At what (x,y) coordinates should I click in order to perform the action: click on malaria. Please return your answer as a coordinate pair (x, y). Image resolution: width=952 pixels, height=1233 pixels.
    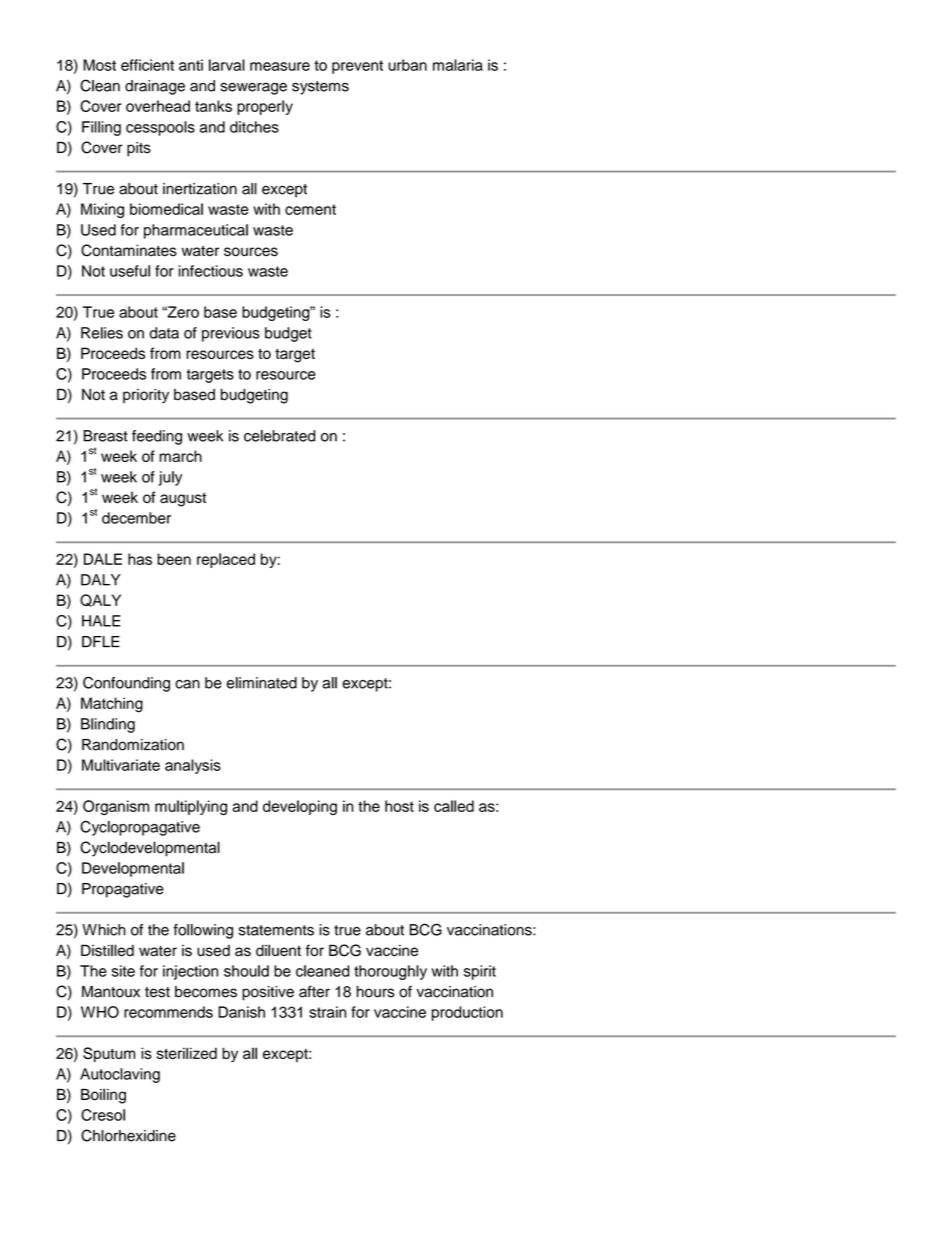
    Looking at the image, I should click on (458, 65).
